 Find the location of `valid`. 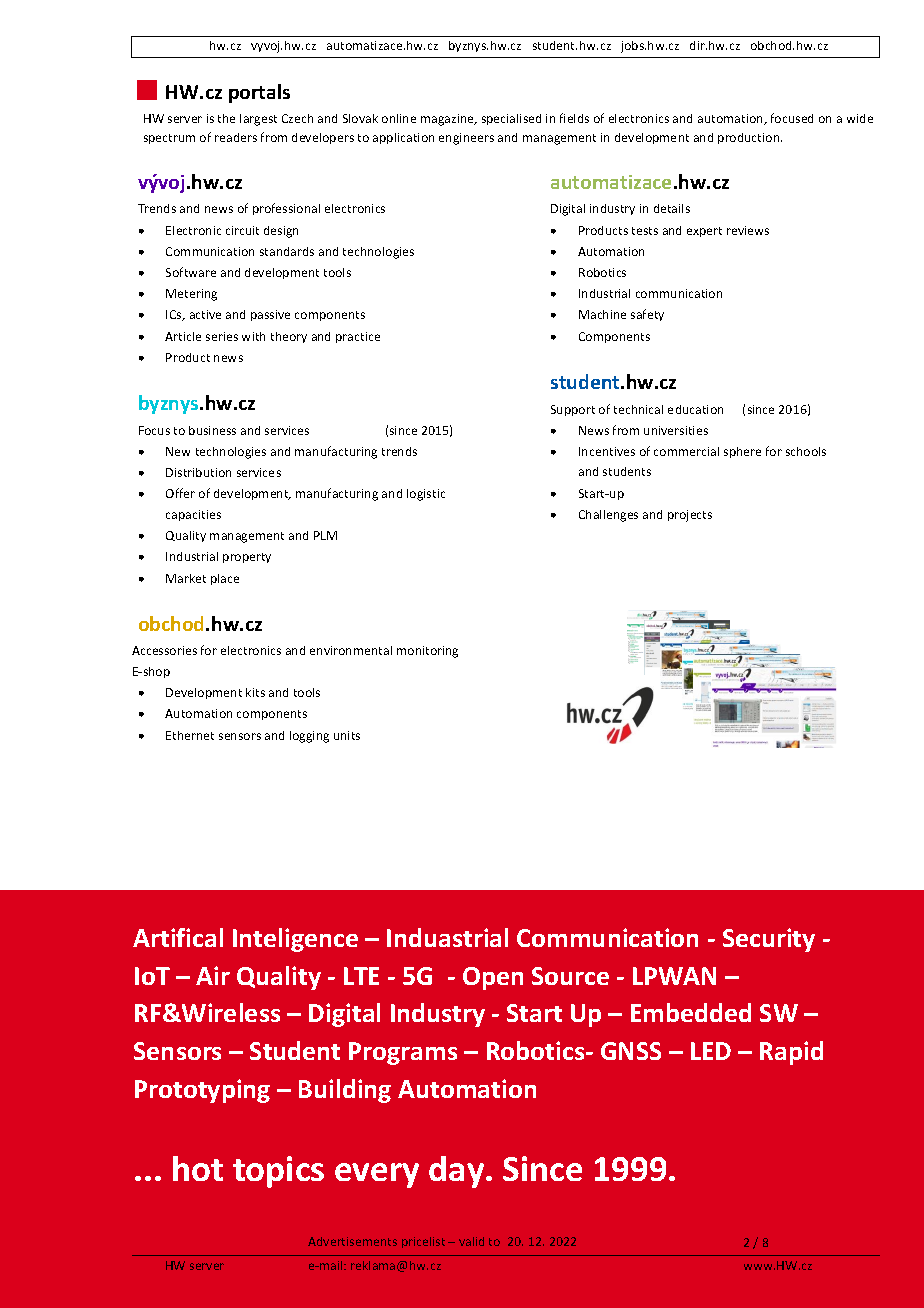

valid is located at coordinates (471, 1241).
